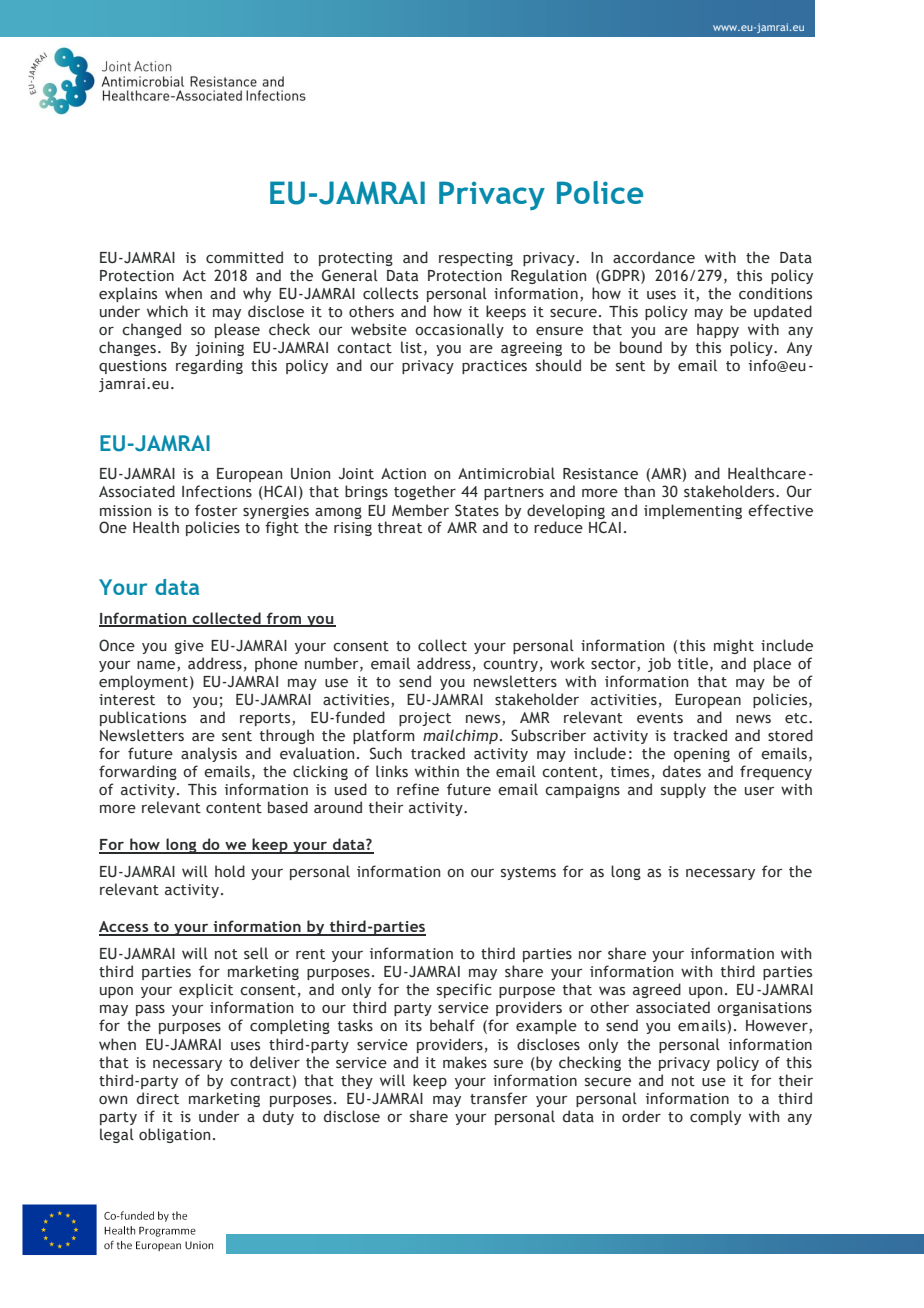 The height and width of the screenshot is (1308, 924). Describe the element at coordinates (506, 473) in the screenshot. I see `Antimicrobial` at that location.
